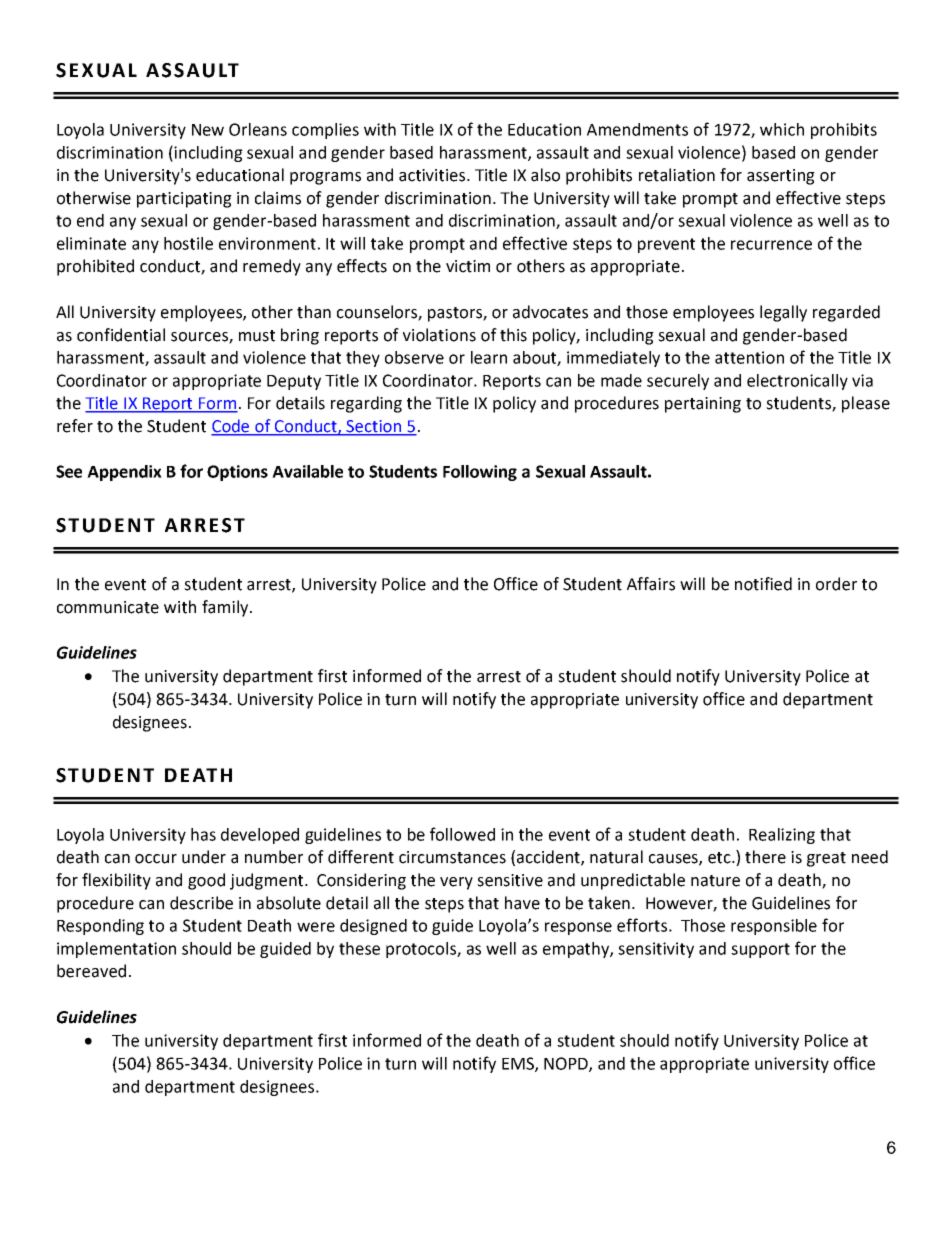 This screenshot has height=1233, width=952. I want to click on communicate, so click(108, 607).
